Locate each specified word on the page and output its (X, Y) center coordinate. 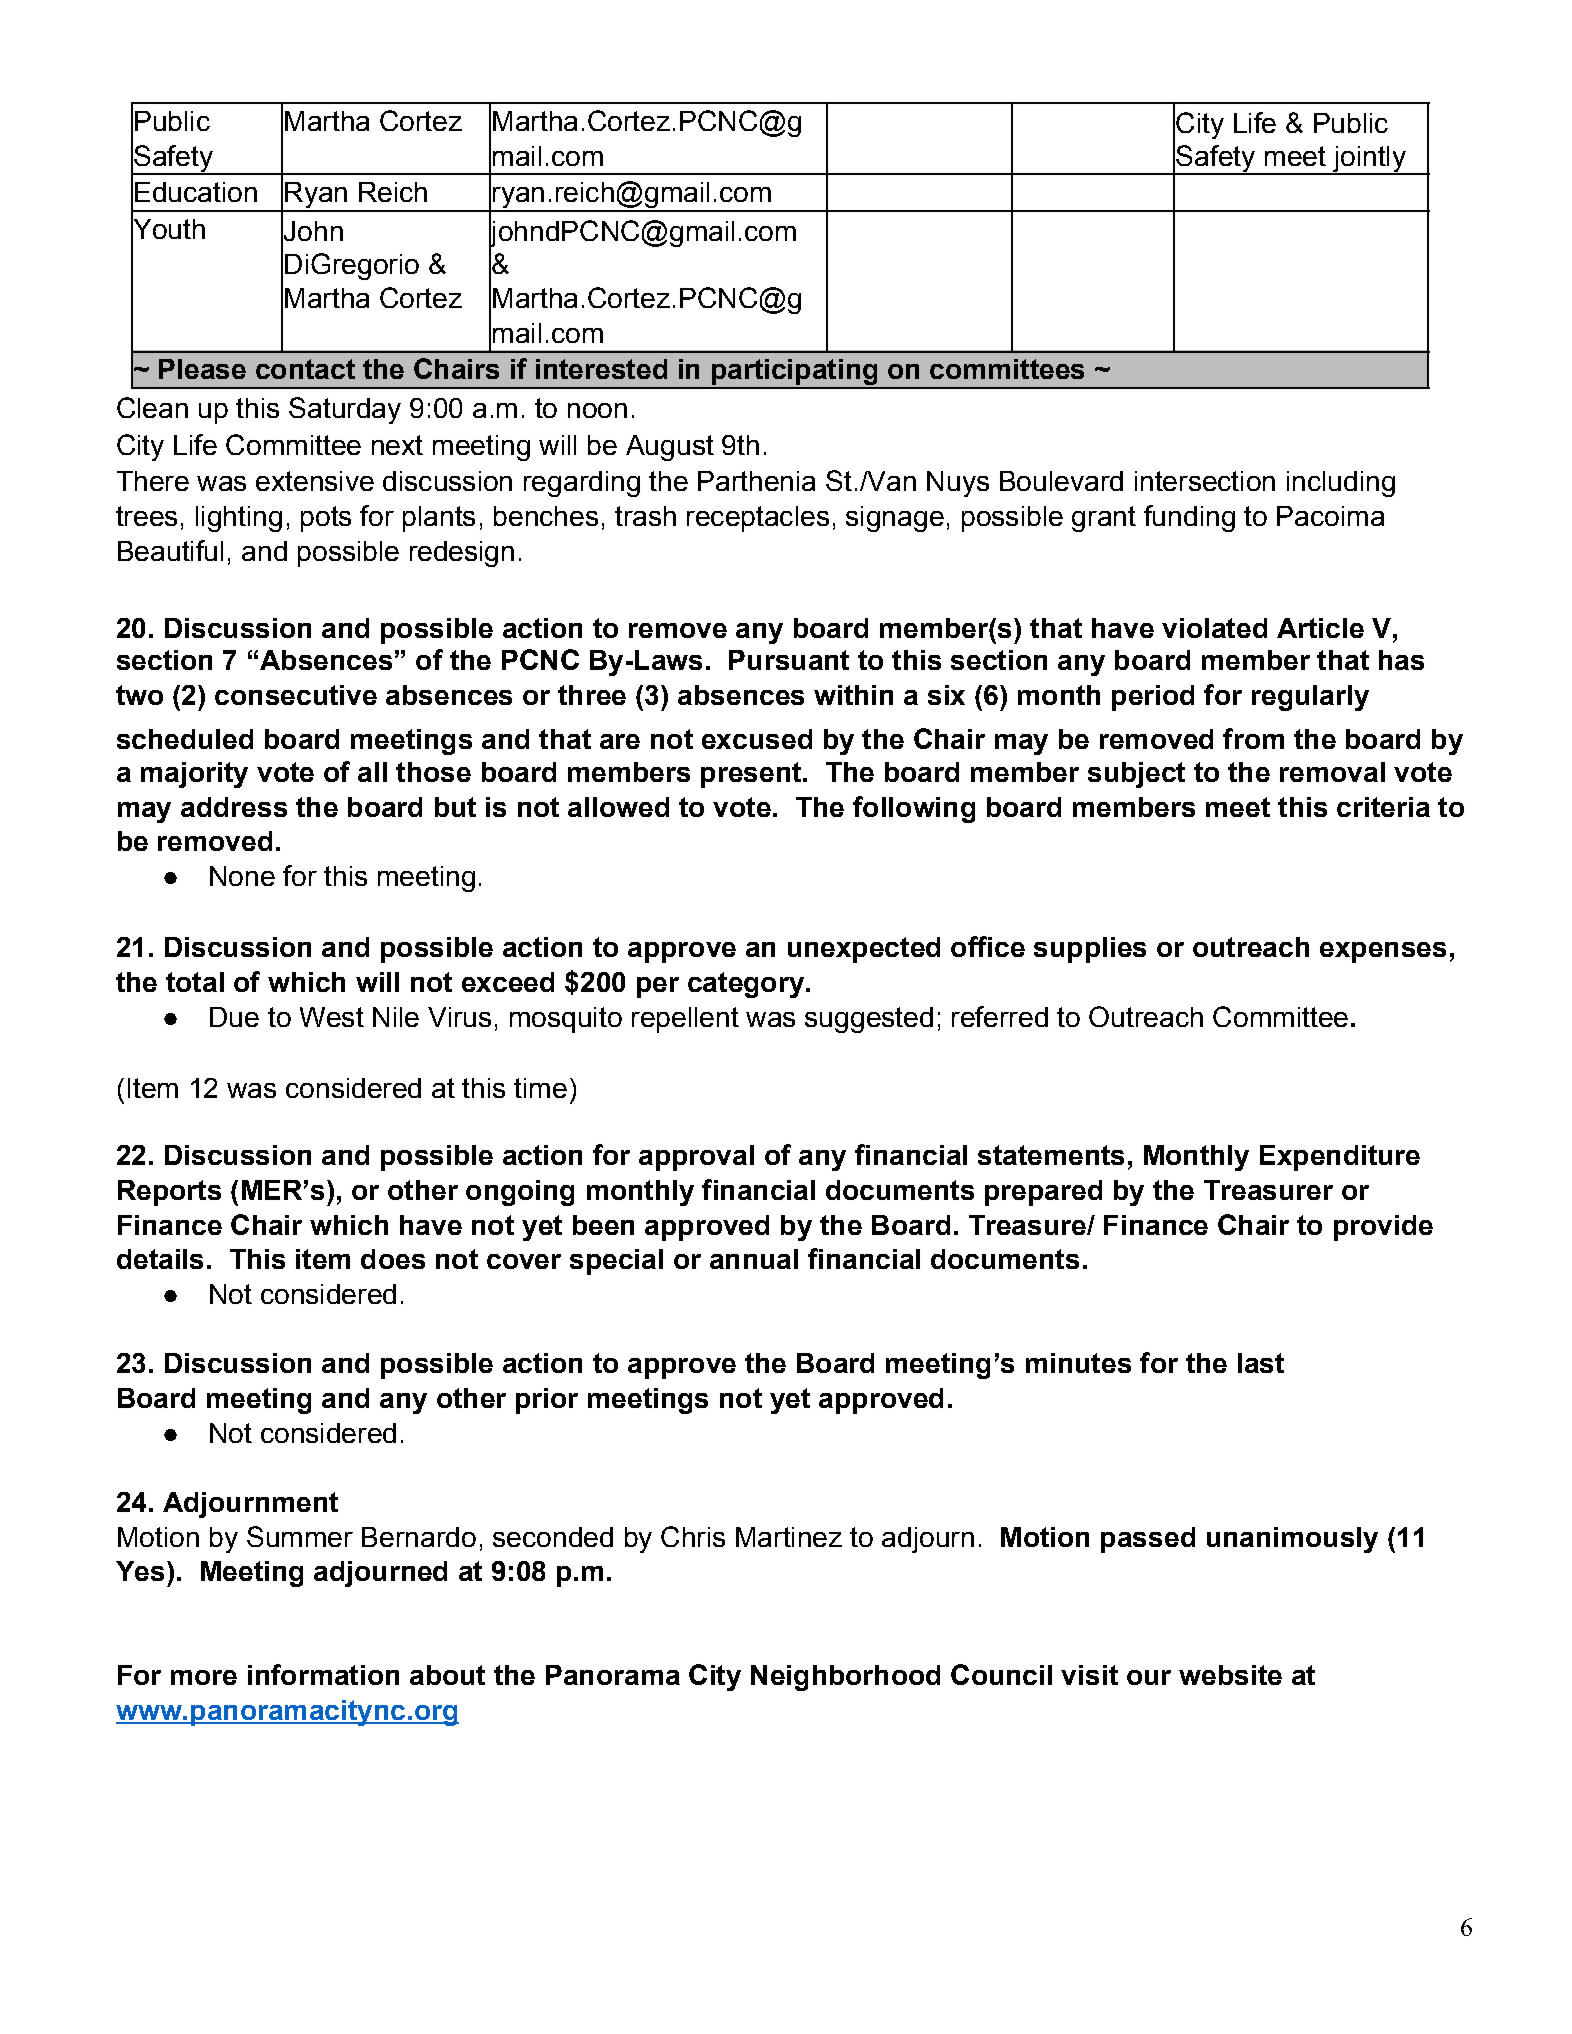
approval (696, 1158)
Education (196, 192)
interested (601, 369)
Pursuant (789, 660)
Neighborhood (845, 1678)
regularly (1310, 698)
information (323, 1674)
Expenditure (1340, 1158)
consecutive (296, 695)
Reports (169, 1193)
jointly (1369, 160)
